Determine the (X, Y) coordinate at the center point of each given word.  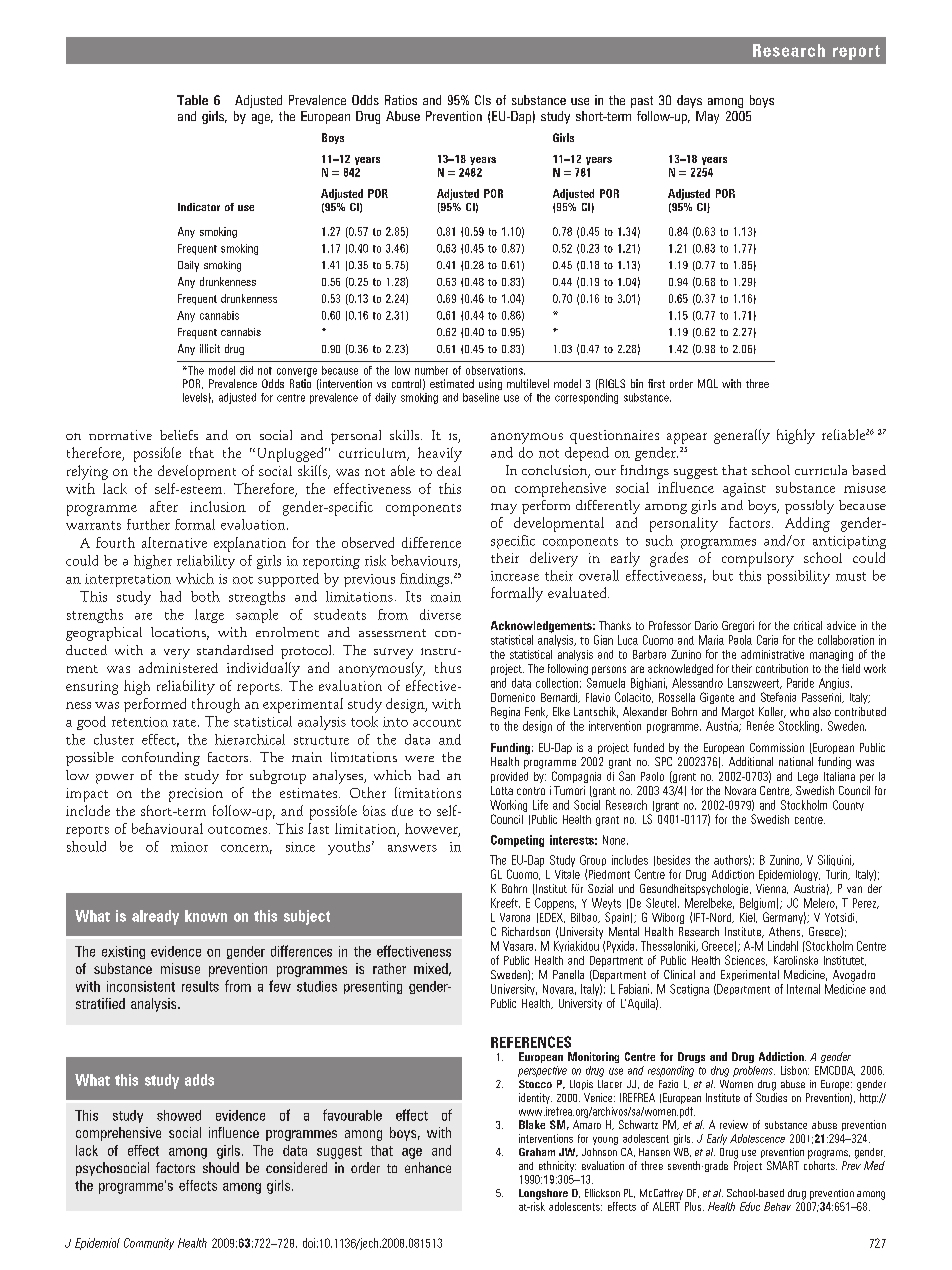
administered (178, 667)
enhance (428, 1167)
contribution (782, 668)
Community (149, 1244)
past (642, 102)
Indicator (199, 207)
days (689, 101)
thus (448, 667)
